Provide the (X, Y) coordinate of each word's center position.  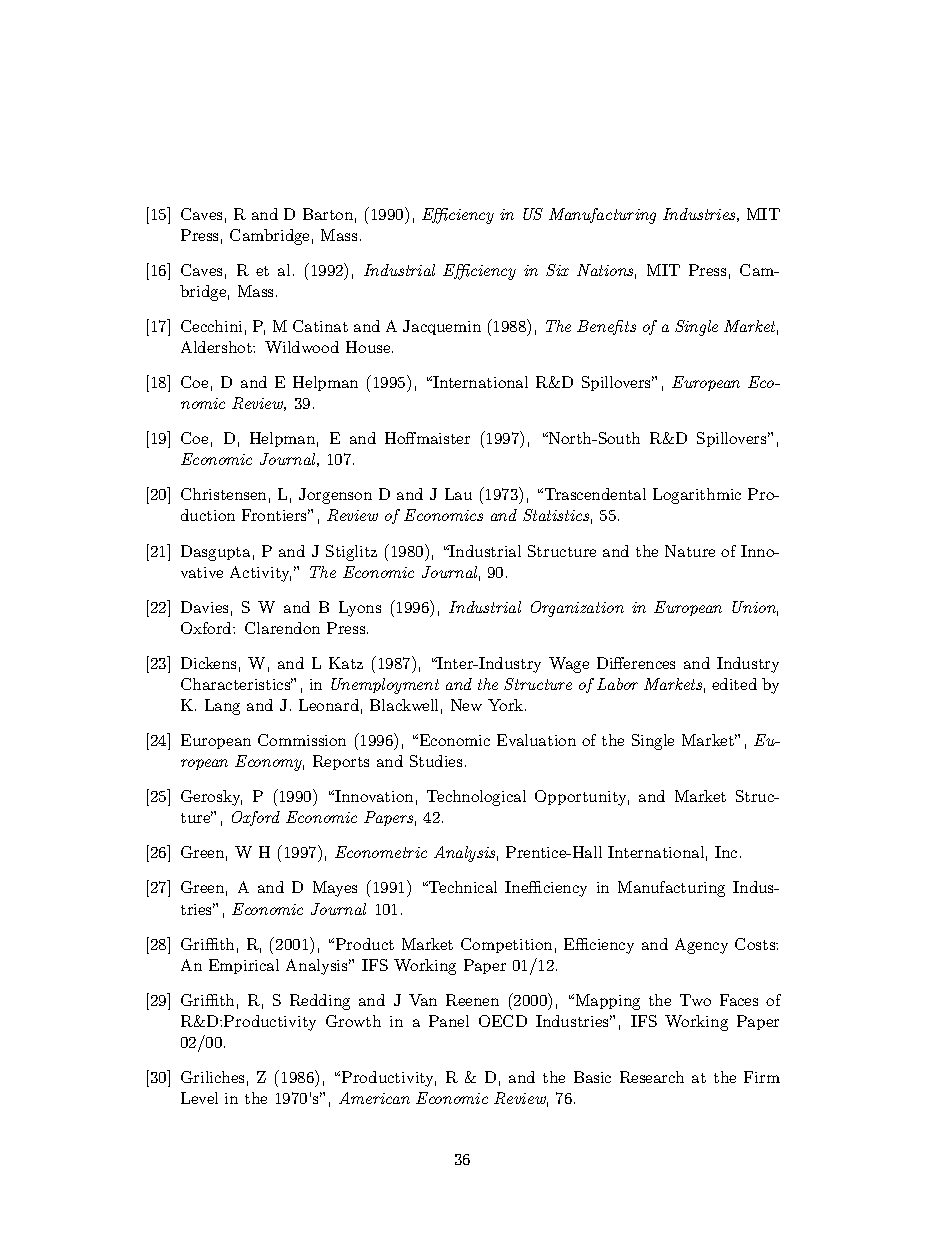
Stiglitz (351, 553)
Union (755, 608)
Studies (436, 761)
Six (557, 270)
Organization (577, 609)
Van (423, 1000)
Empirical (244, 966)
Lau (458, 494)
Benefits (606, 327)
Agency (701, 946)
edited (734, 684)
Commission (302, 740)
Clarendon (282, 628)
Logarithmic (697, 496)
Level (199, 1098)
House (369, 347)
